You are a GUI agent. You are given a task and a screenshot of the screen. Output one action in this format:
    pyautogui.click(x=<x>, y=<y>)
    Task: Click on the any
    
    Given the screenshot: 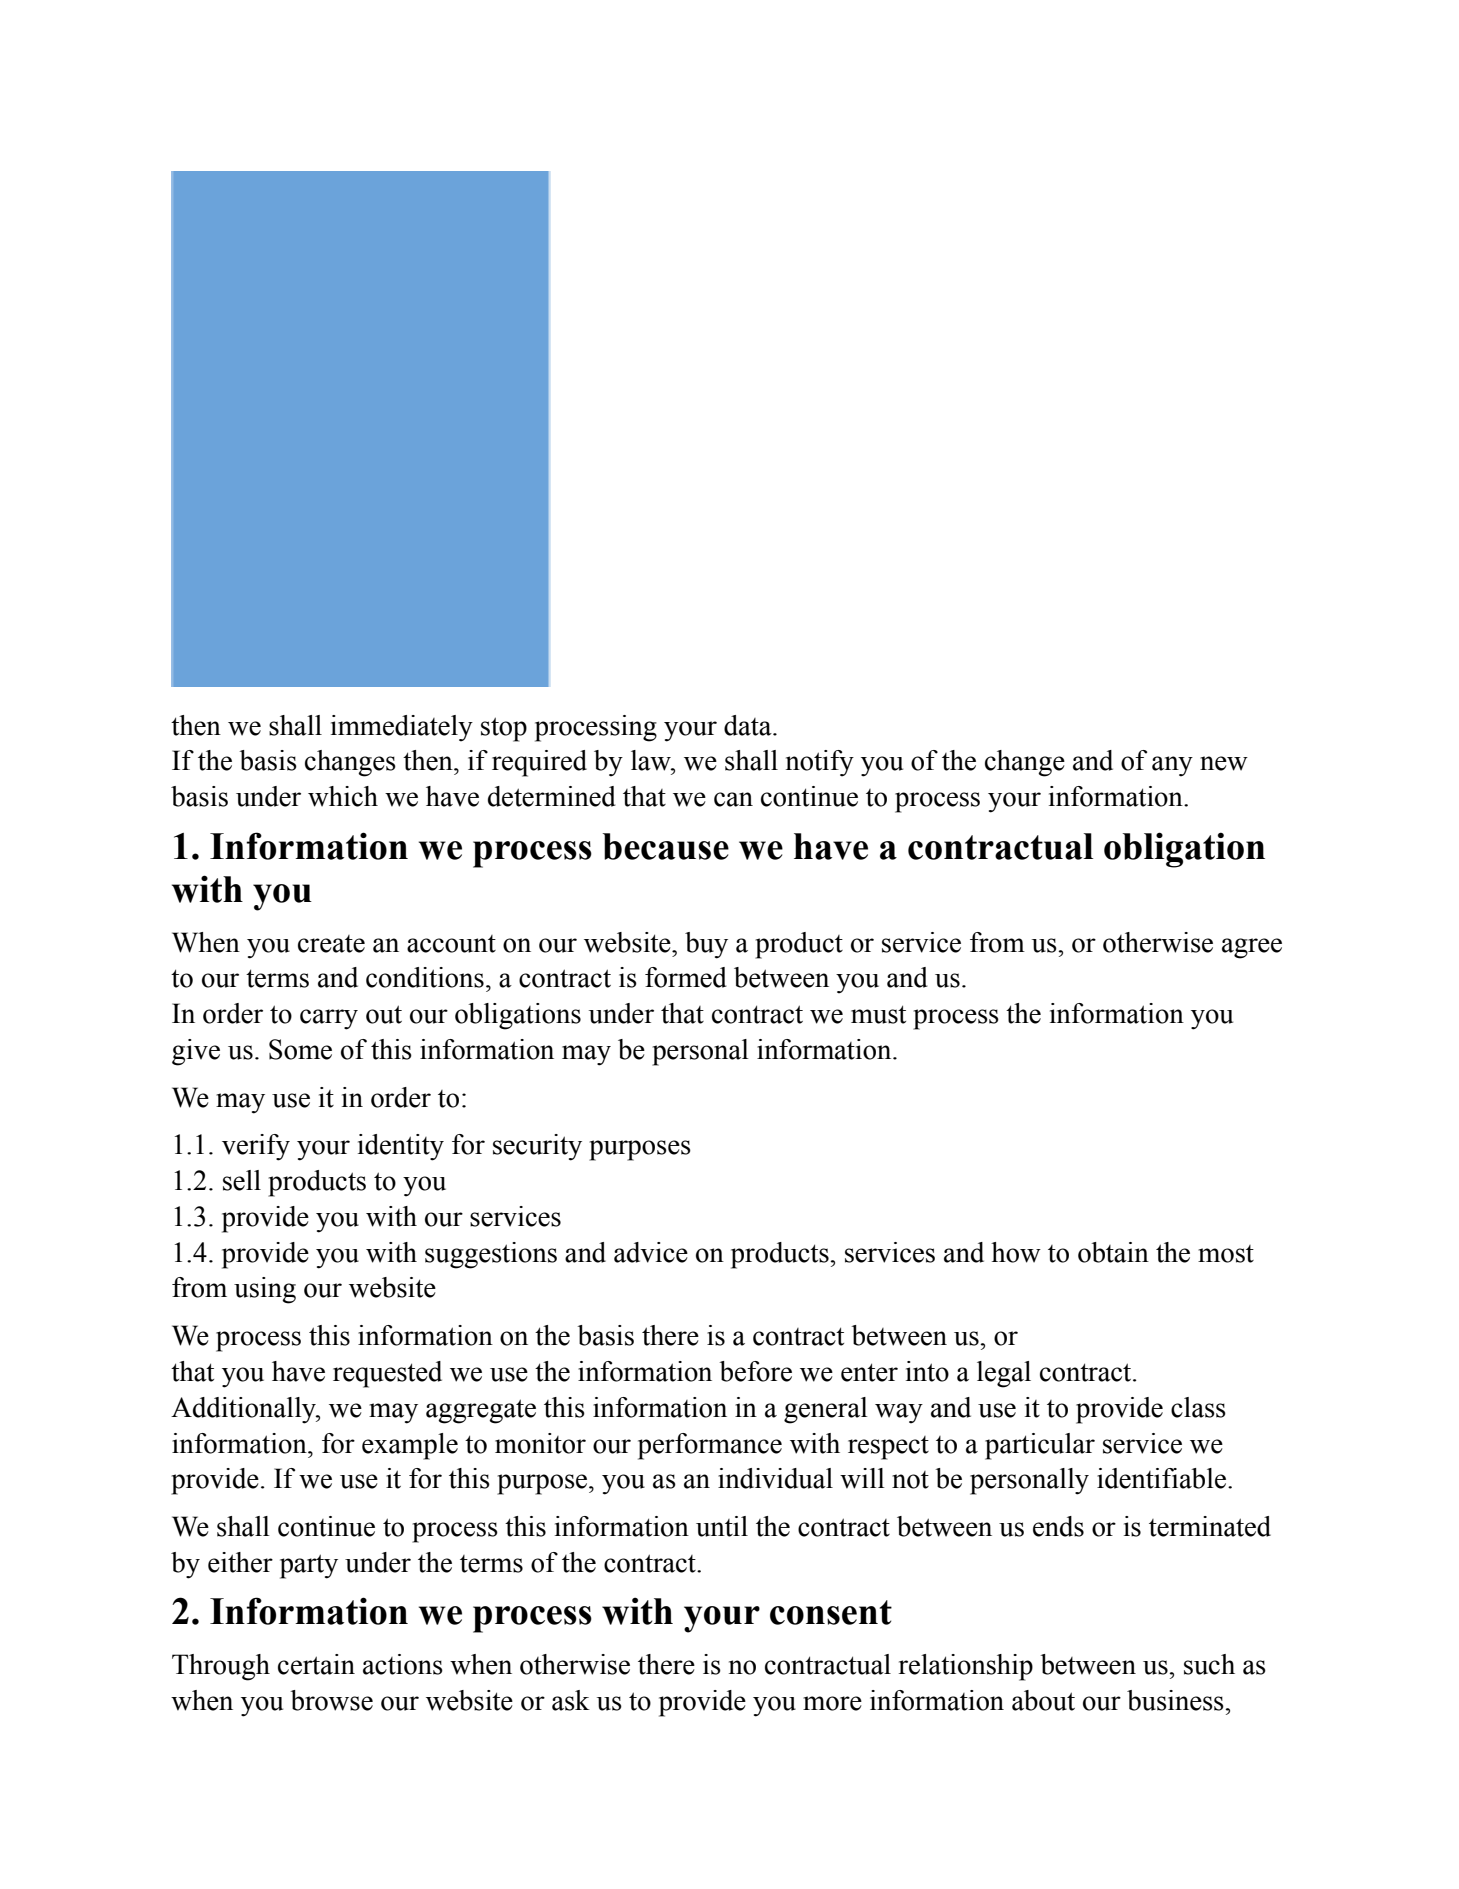 What is the action you would take?
    pyautogui.click(x=1172, y=766)
